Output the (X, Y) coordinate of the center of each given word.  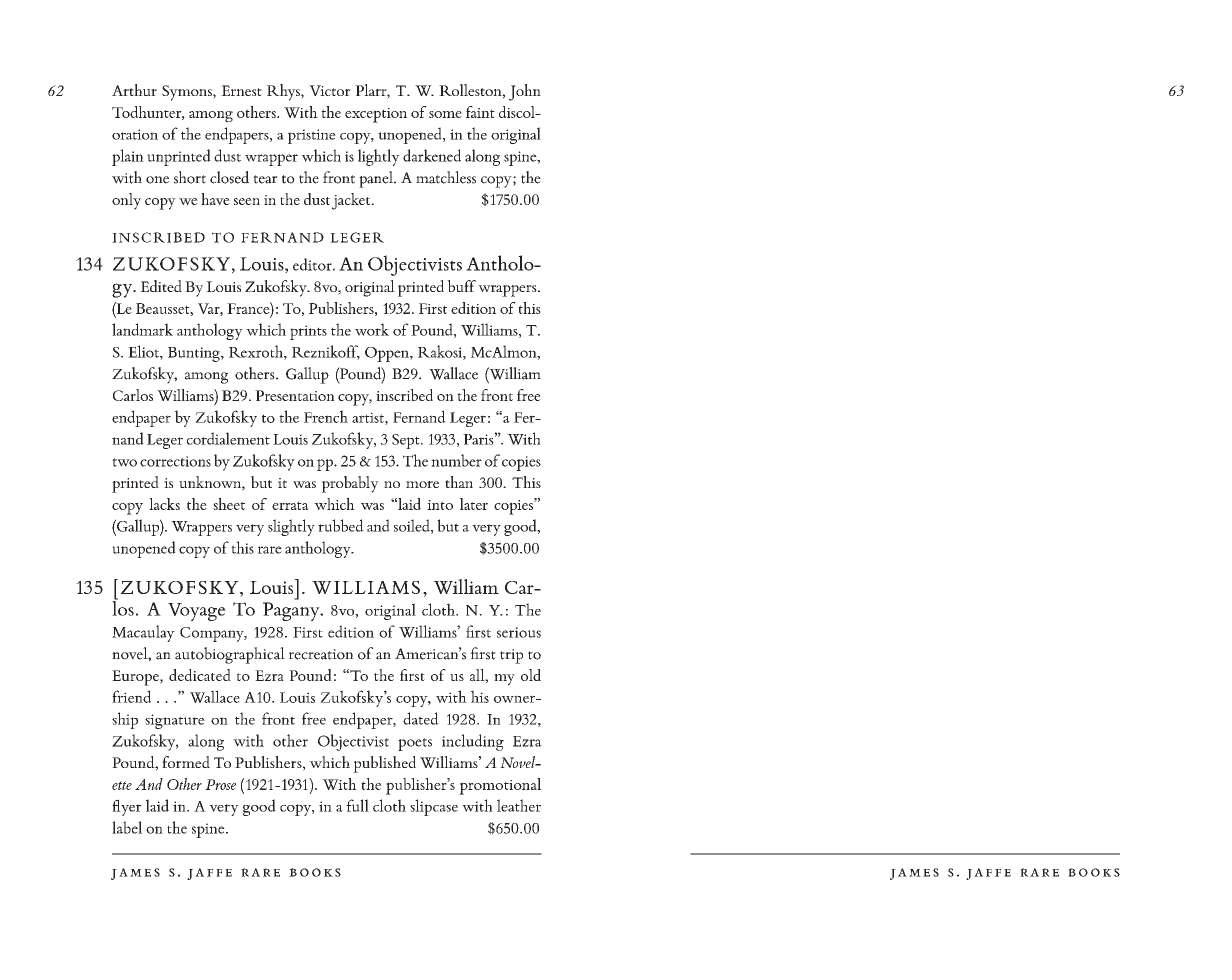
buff (461, 286)
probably (350, 484)
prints (308, 332)
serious (519, 632)
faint (480, 112)
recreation (321, 654)
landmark (142, 329)
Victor (330, 90)
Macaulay (143, 633)
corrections (175, 461)
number (456, 460)
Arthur (134, 90)
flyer (127, 807)
